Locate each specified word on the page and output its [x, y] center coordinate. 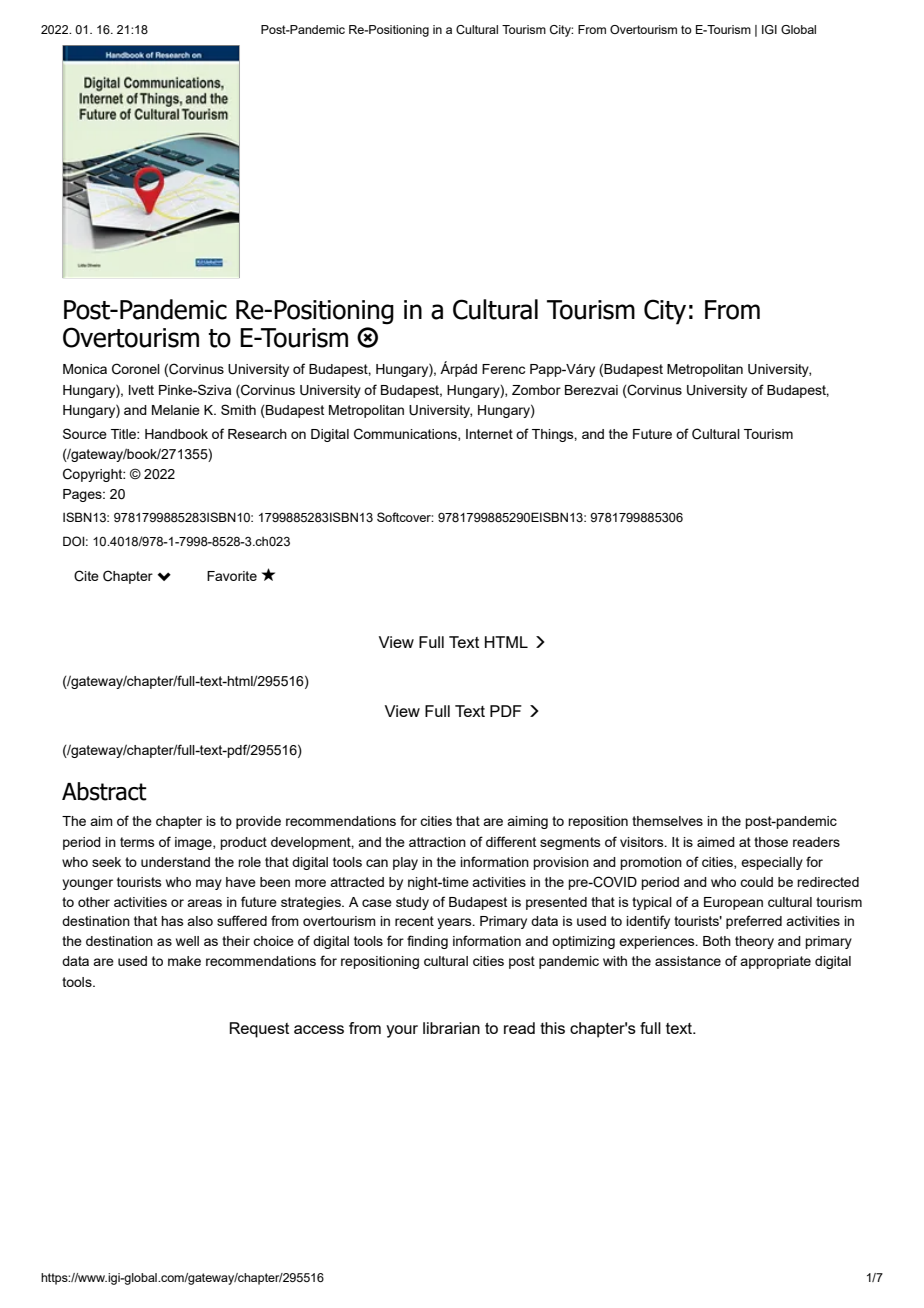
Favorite [232, 576]
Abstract [104, 791]
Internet [489, 434]
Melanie [176, 410]
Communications [406, 434]
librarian [451, 1028]
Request [259, 1030]
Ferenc [503, 369]
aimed [716, 842]
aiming [527, 822]
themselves [667, 821]
